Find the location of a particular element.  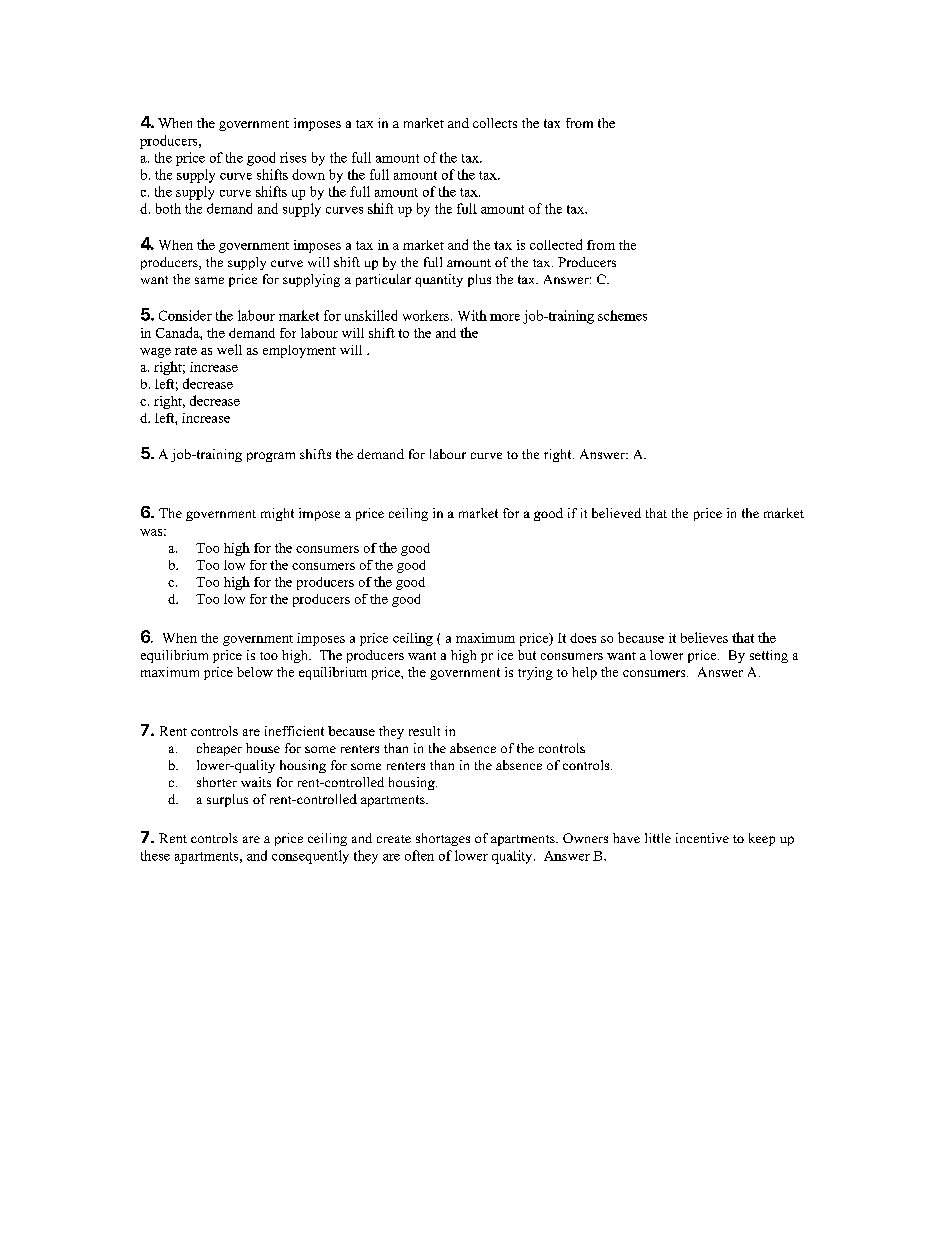

Consider is located at coordinates (185, 315).
